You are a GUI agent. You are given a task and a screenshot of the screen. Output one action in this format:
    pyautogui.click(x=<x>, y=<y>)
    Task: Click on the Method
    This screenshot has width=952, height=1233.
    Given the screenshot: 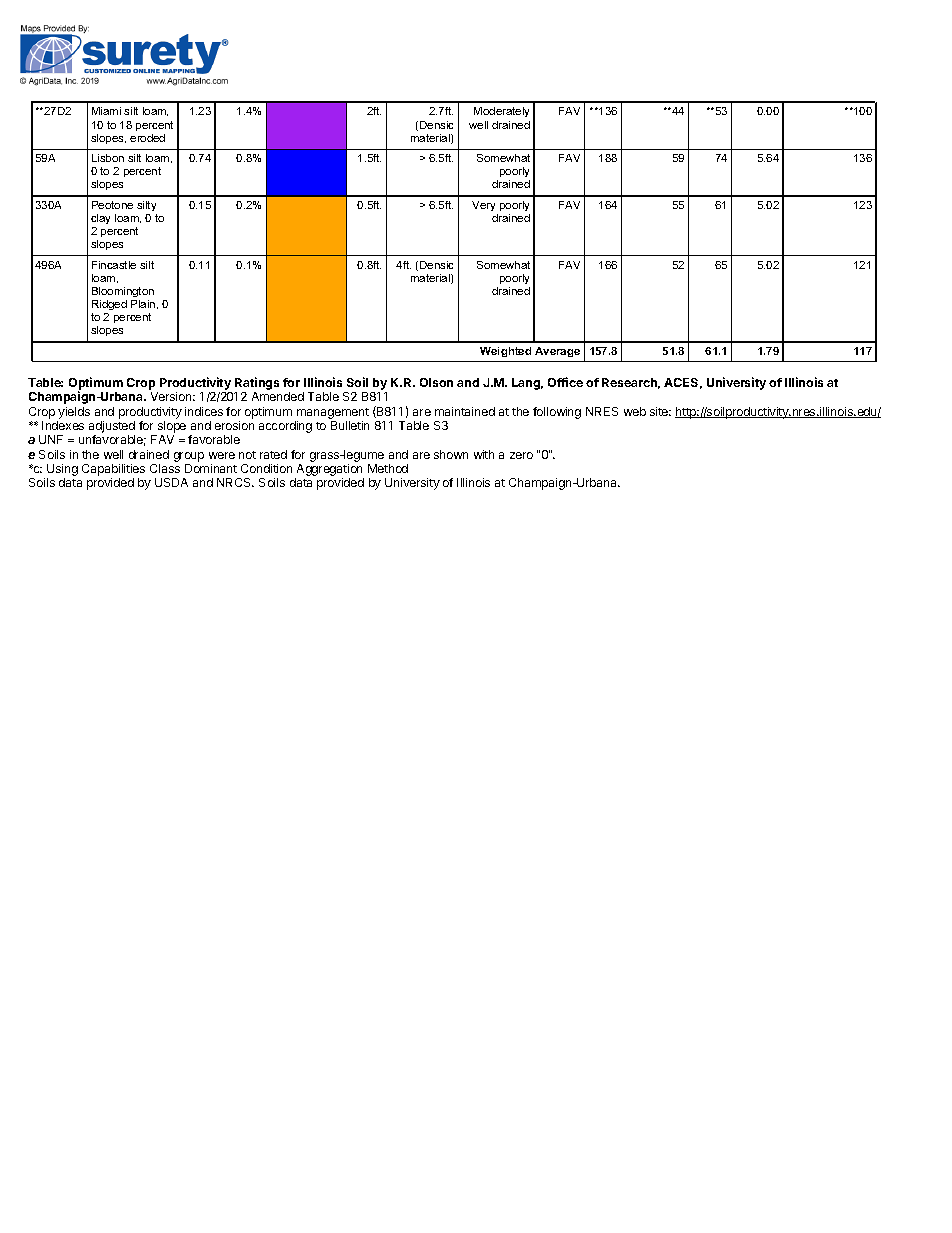 What is the action you would take?
    pyautogui.click(x=388, y=468)
